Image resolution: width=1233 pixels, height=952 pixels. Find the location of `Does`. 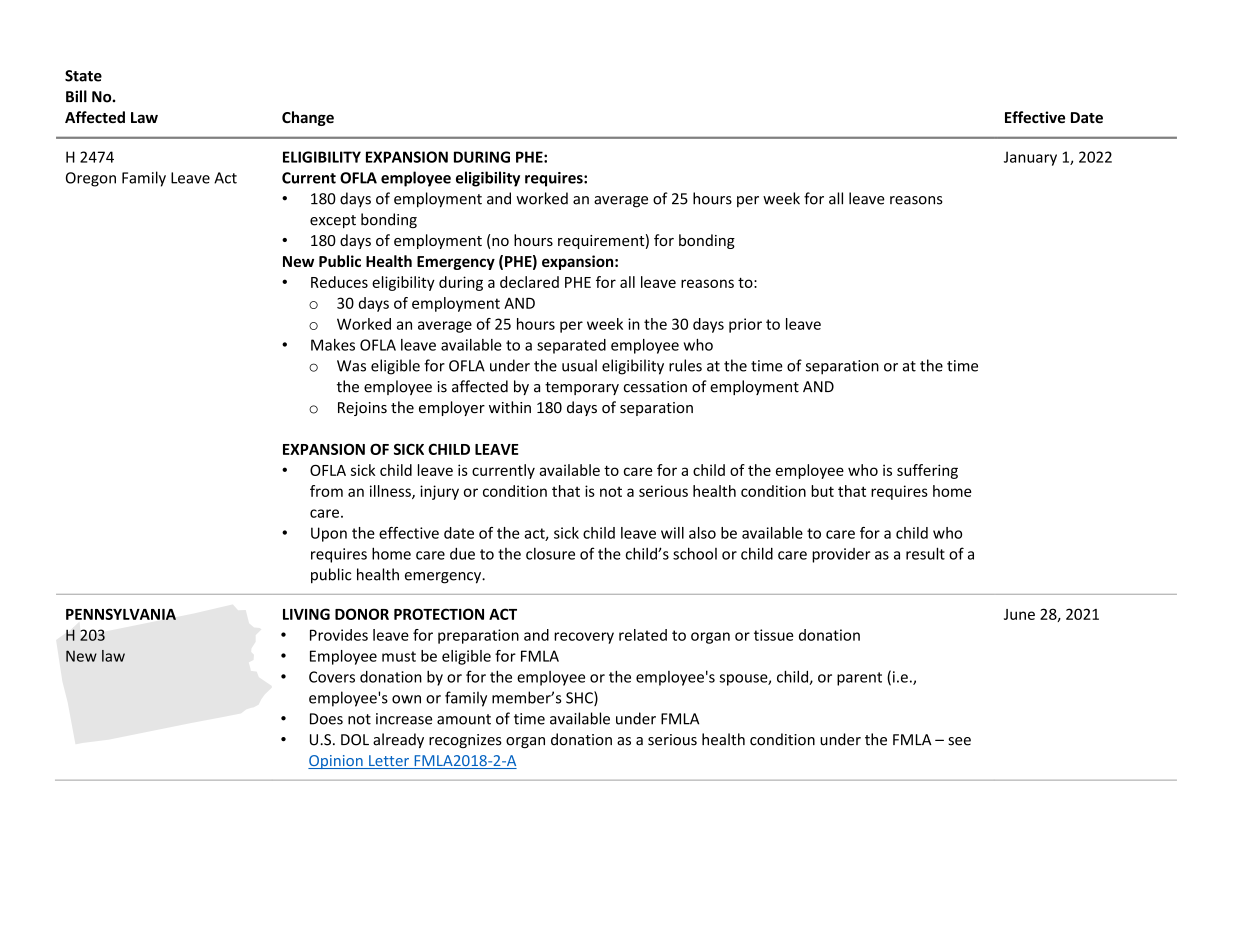

Does is located at coordinates (326, 719).
